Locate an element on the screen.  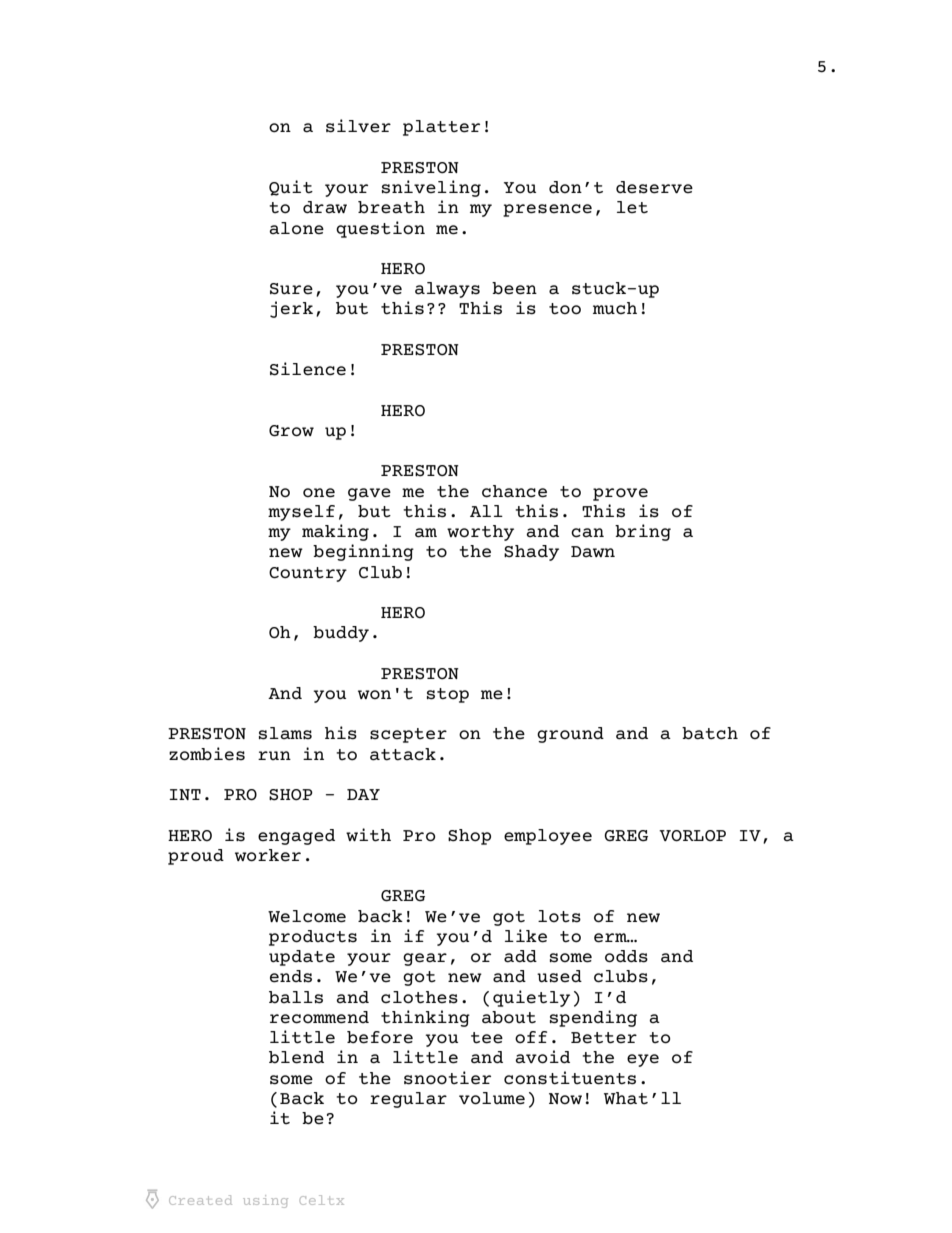
batch is located at coordinates (710, 733).
